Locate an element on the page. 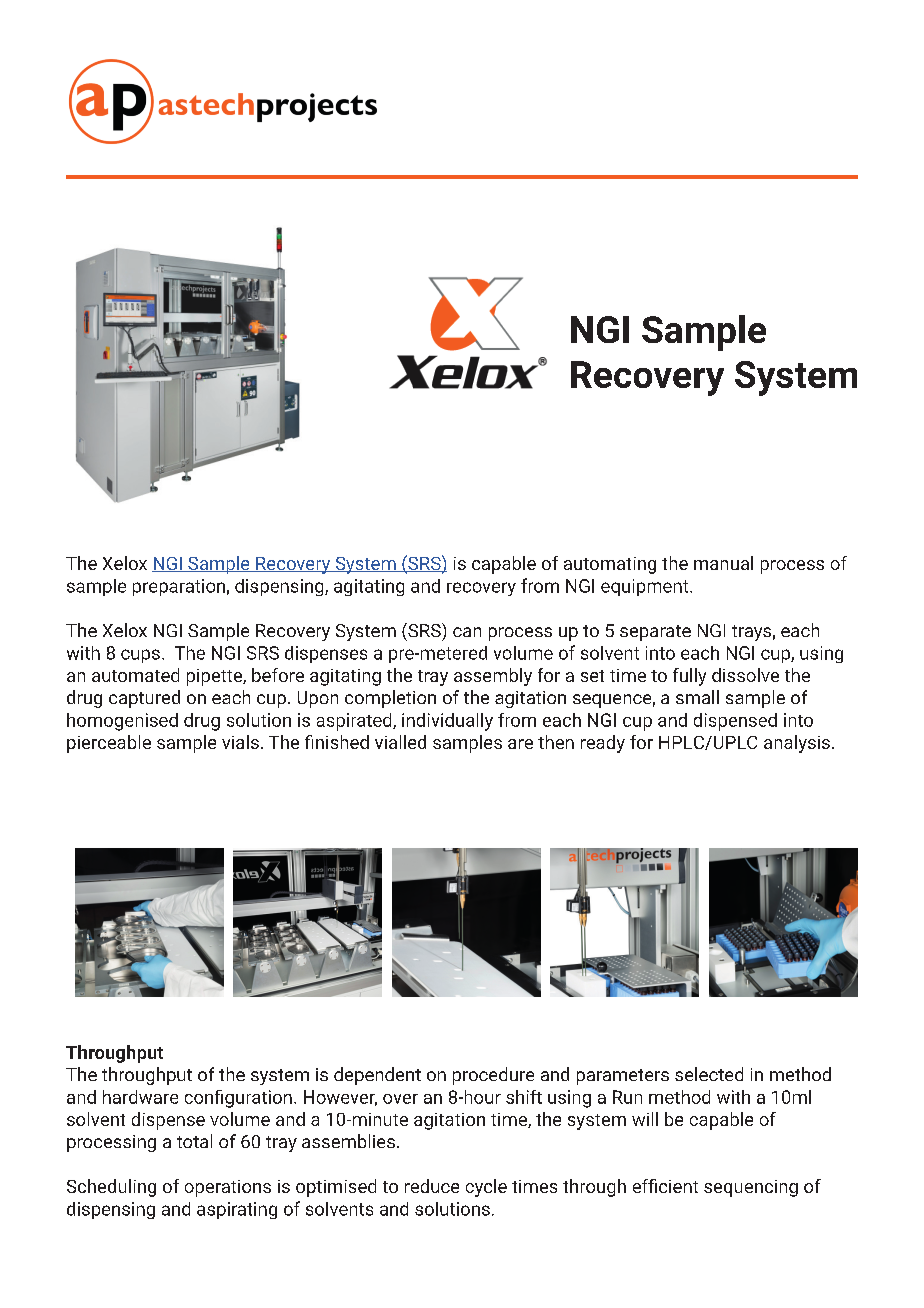 This image has height=1308, width=924. can is located at coordinates (467, 632).
